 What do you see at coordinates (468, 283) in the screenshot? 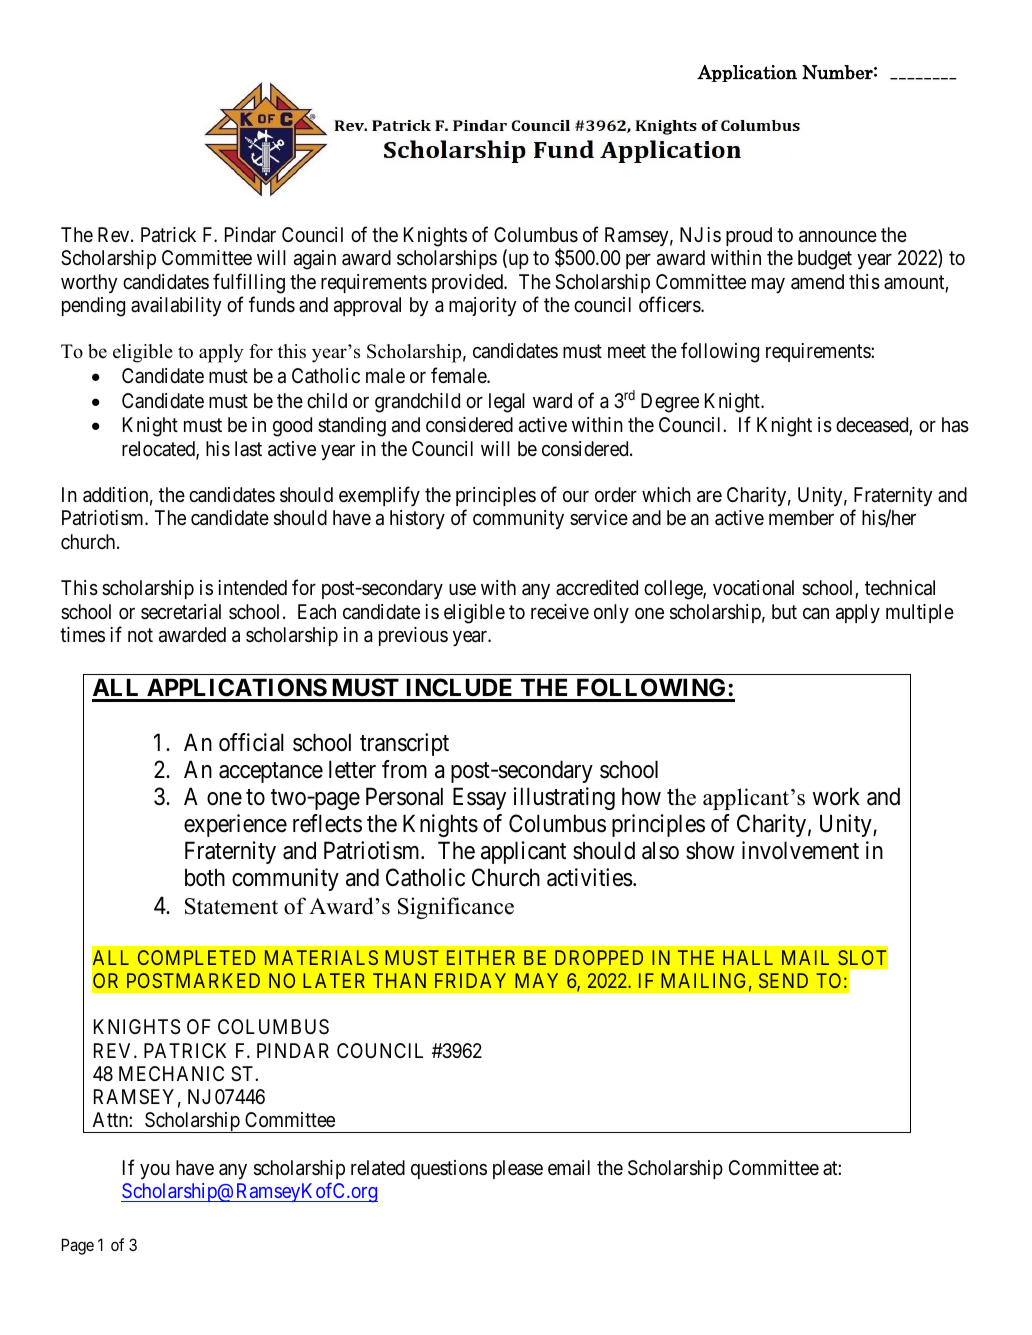
I see `provided` at bounding box center [468, 283].
